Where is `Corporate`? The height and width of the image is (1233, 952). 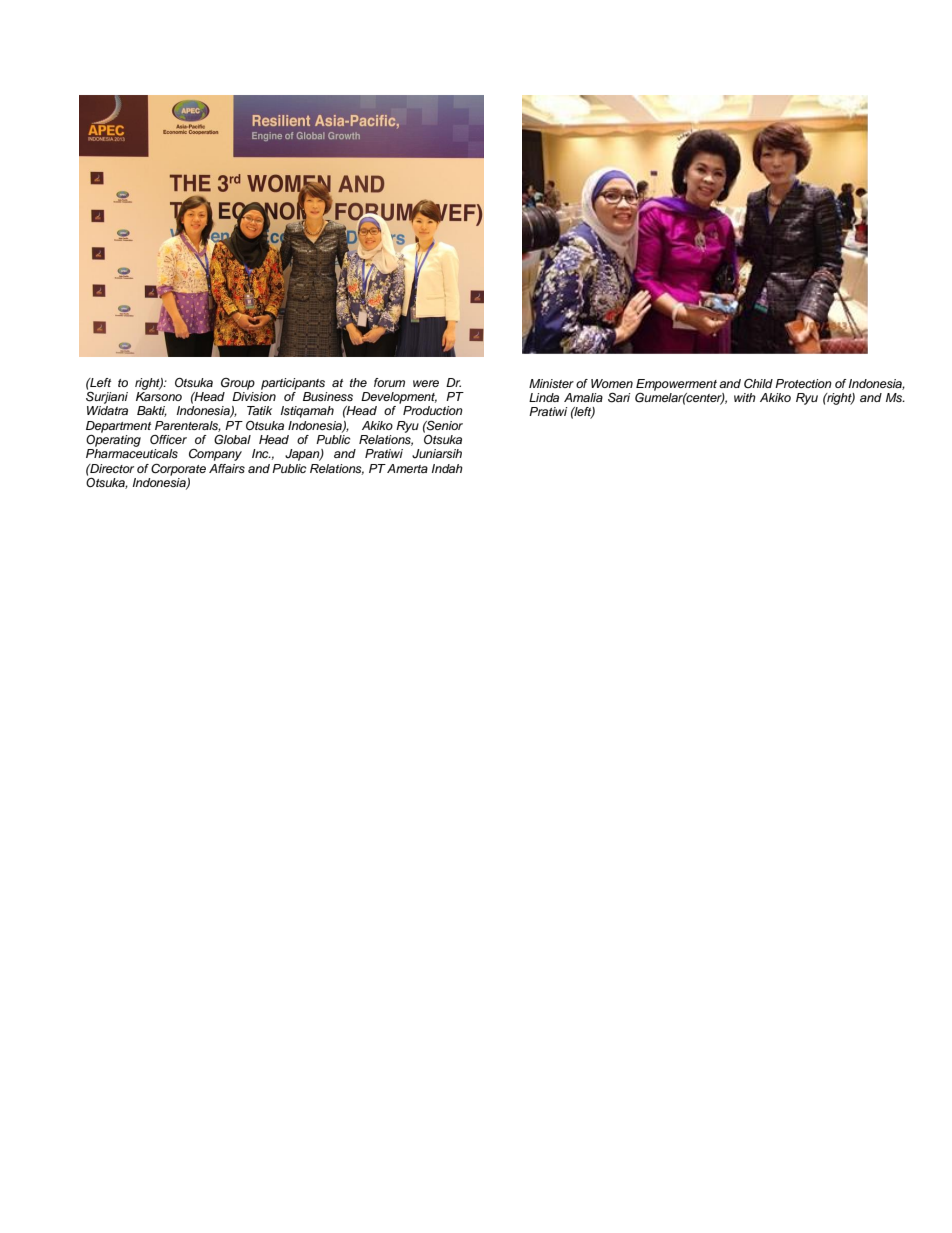 Corporate is located at coordinates (178, 469).
